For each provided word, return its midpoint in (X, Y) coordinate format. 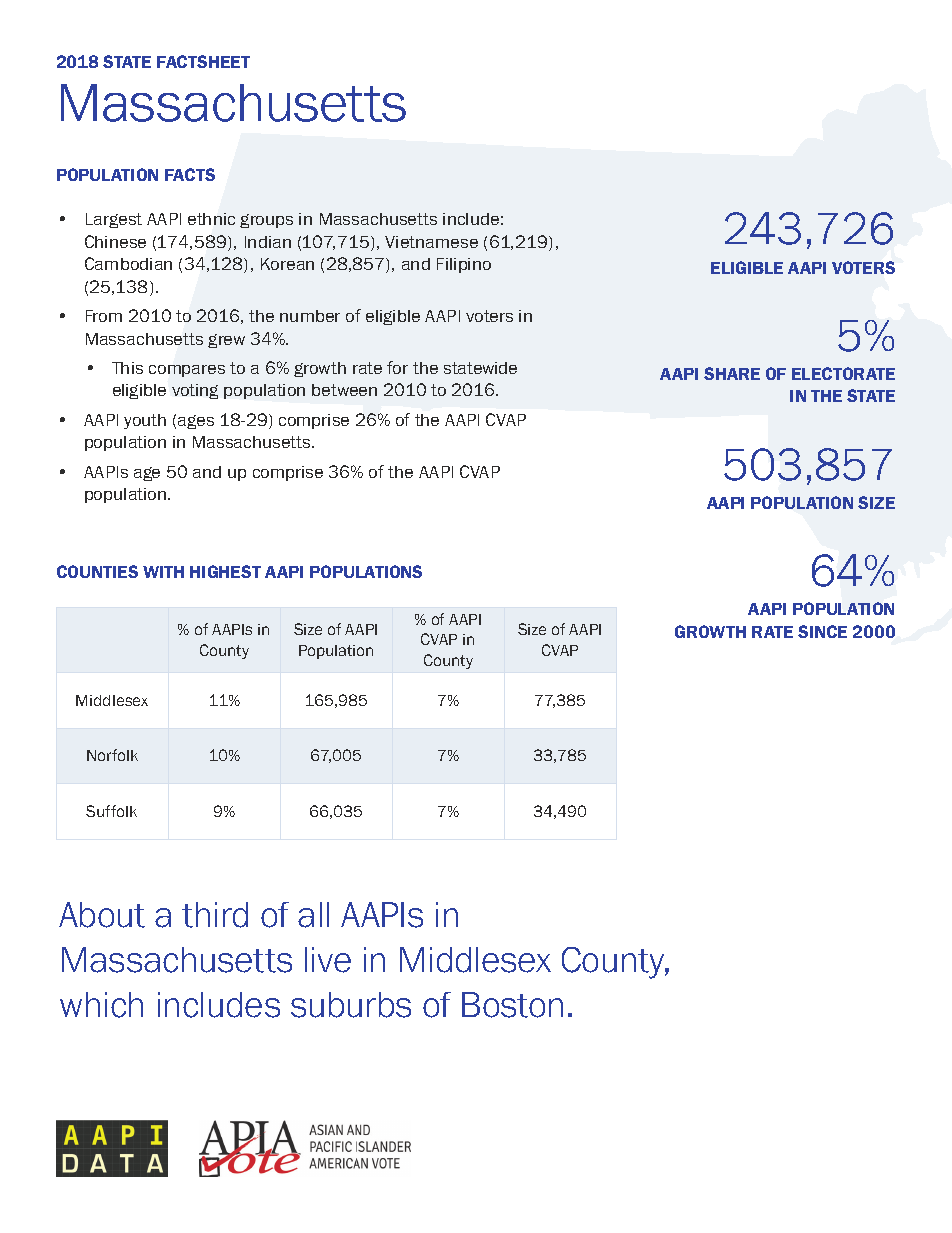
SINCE (822, 631)
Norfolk (112, 755)
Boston (512, 1005)
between (344, 390)
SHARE (732, 373)
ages (196, 422)
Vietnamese (431, 242)
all (313, 915)
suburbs (351, 1005)
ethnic (211, 219)
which (101, 1005)
